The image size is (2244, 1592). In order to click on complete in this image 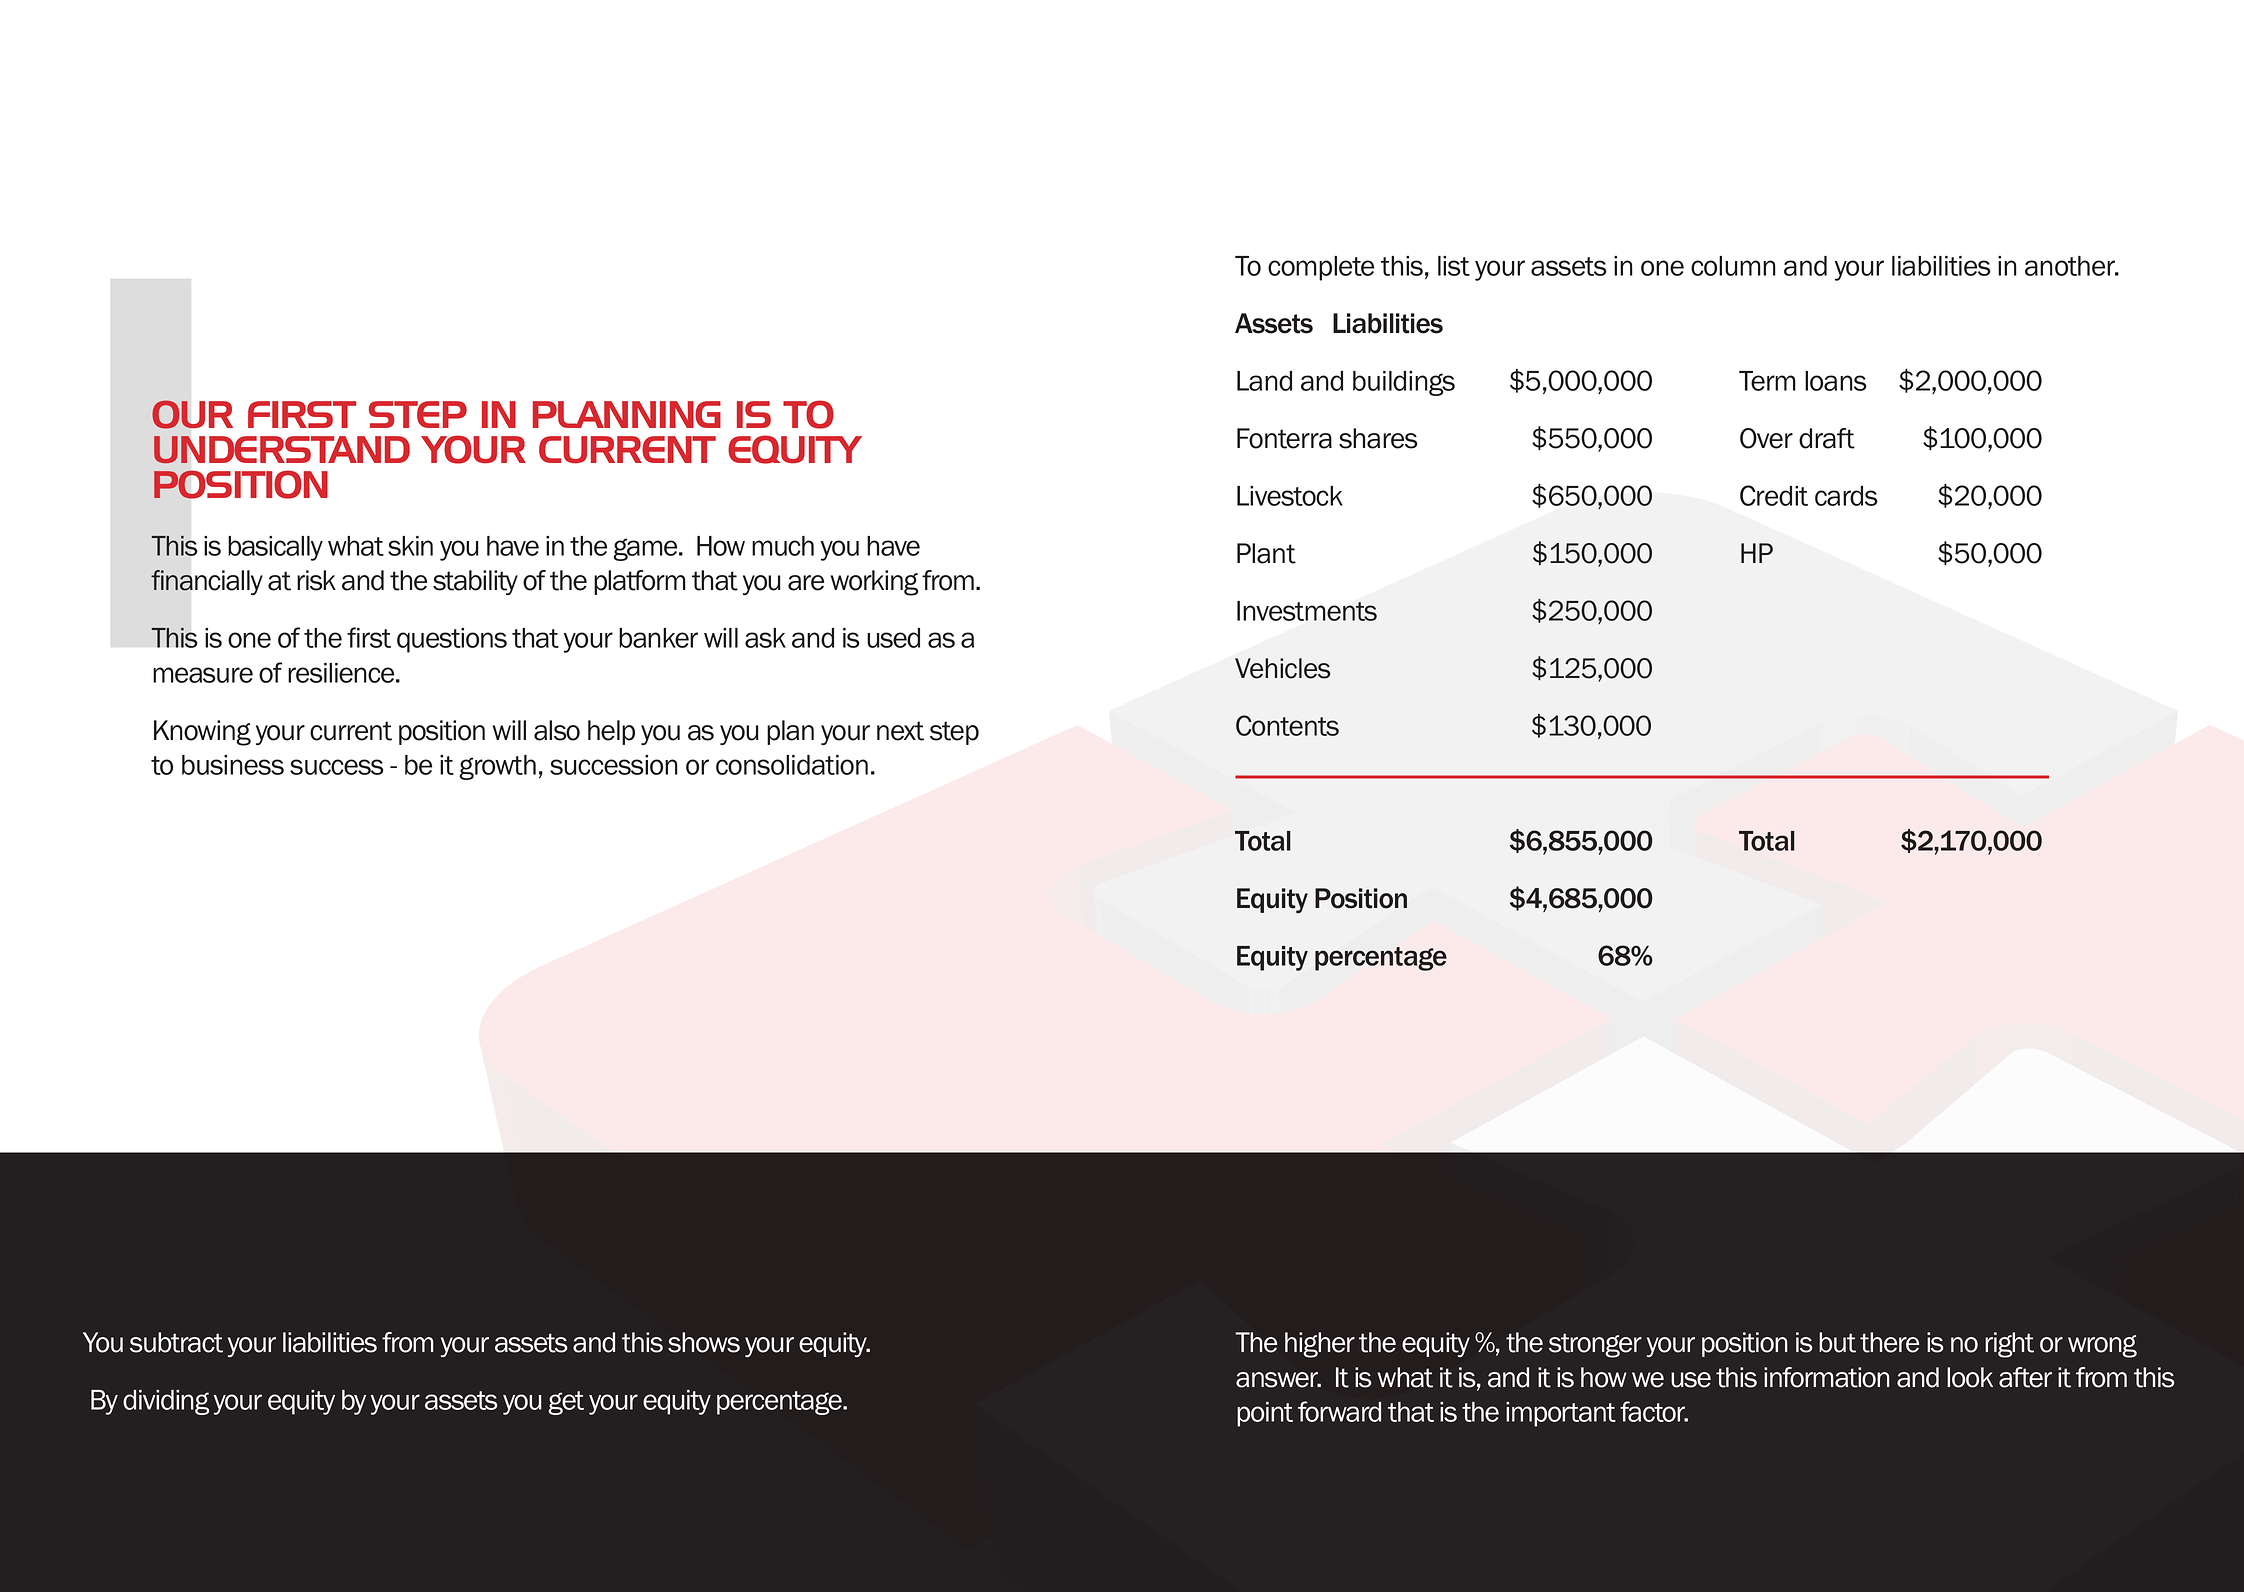, I will do `click(1321, 268)`.
